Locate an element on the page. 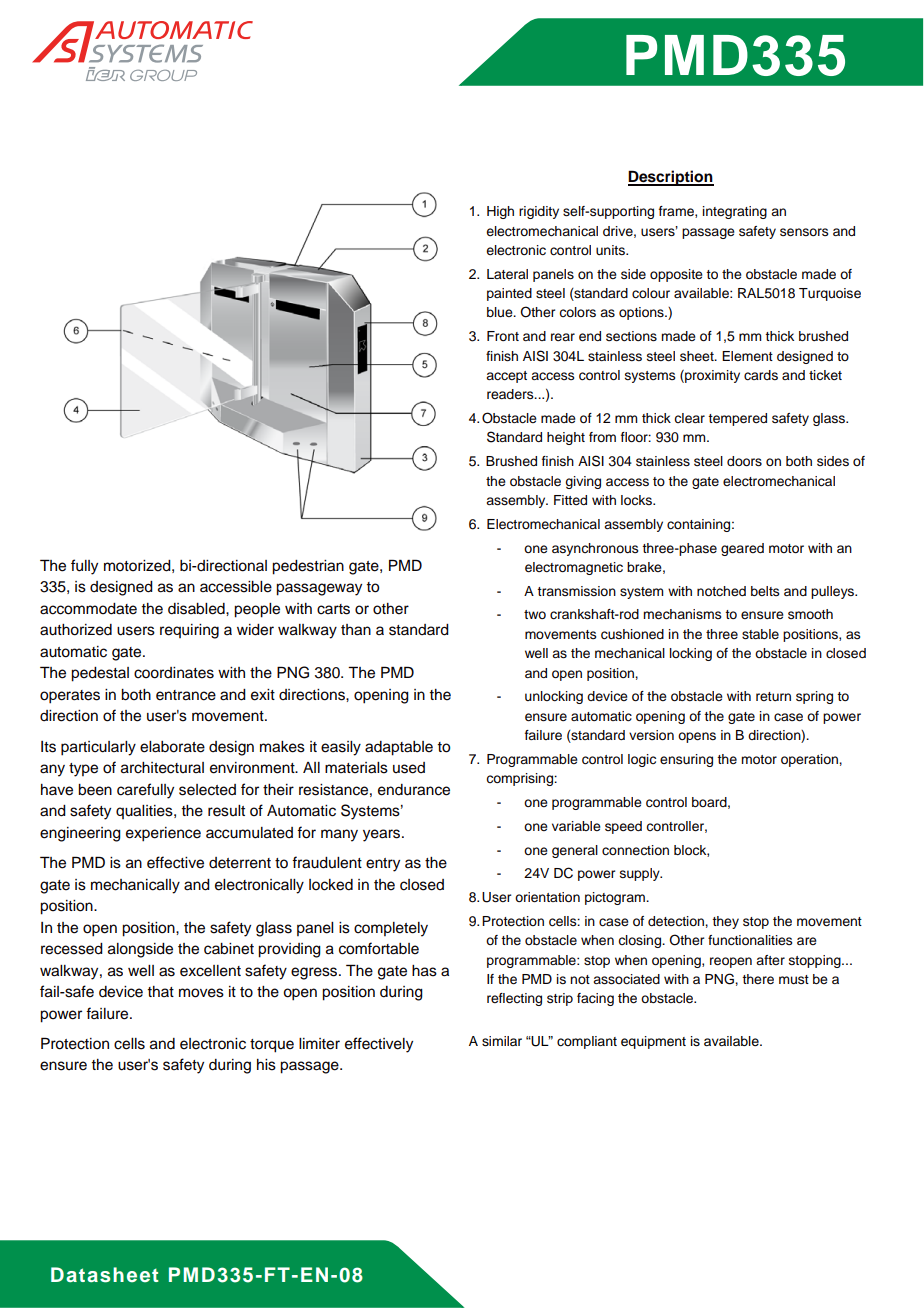 The width and height of the document is (924, 1308). pedestrian is located at coordinates (308, 567).
